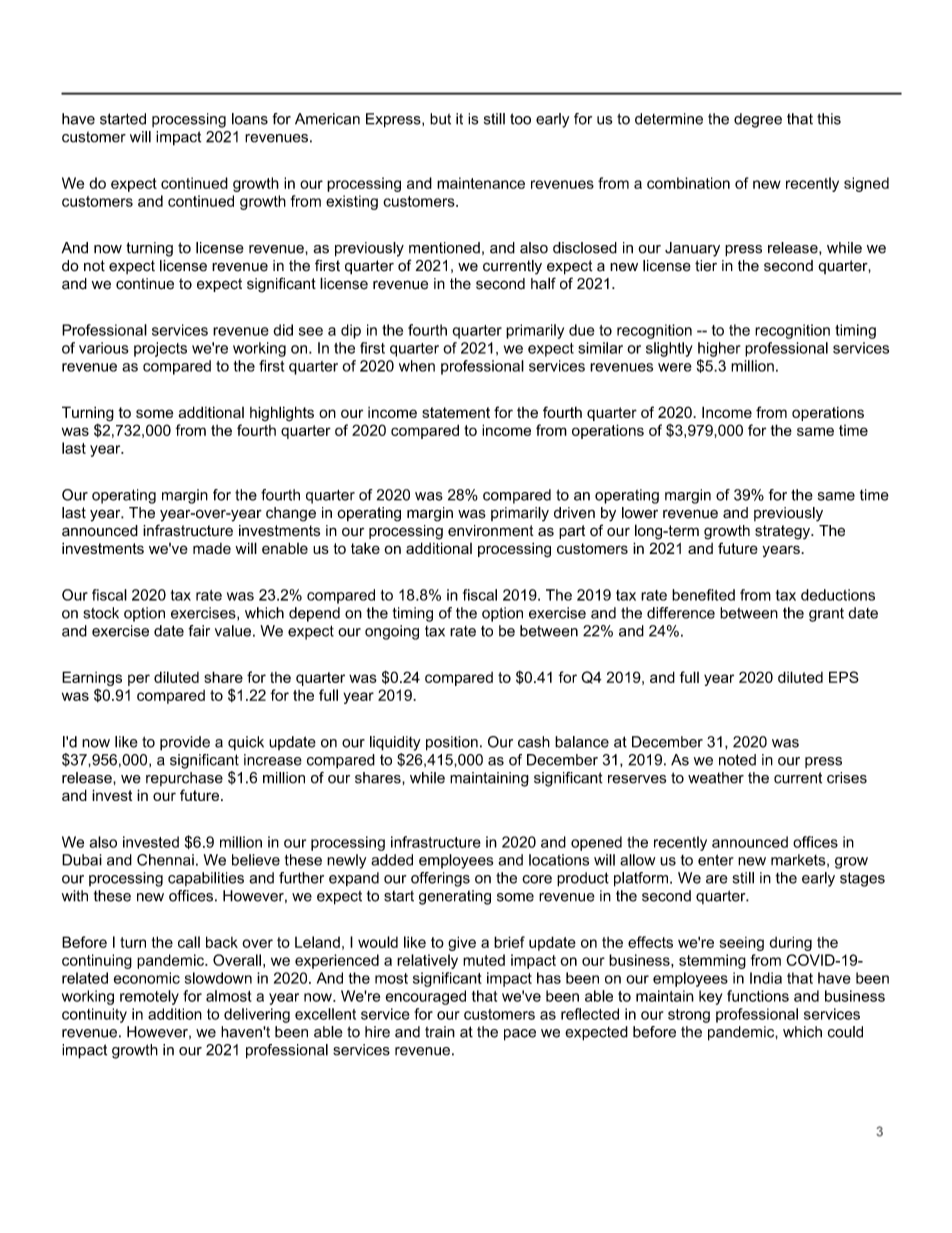 Image resolution: width=952 pixels, height=1233 pixels. What do you see at coordinates (758, 120) in the document?
I see `degree` at bounding box center [758, 120].
